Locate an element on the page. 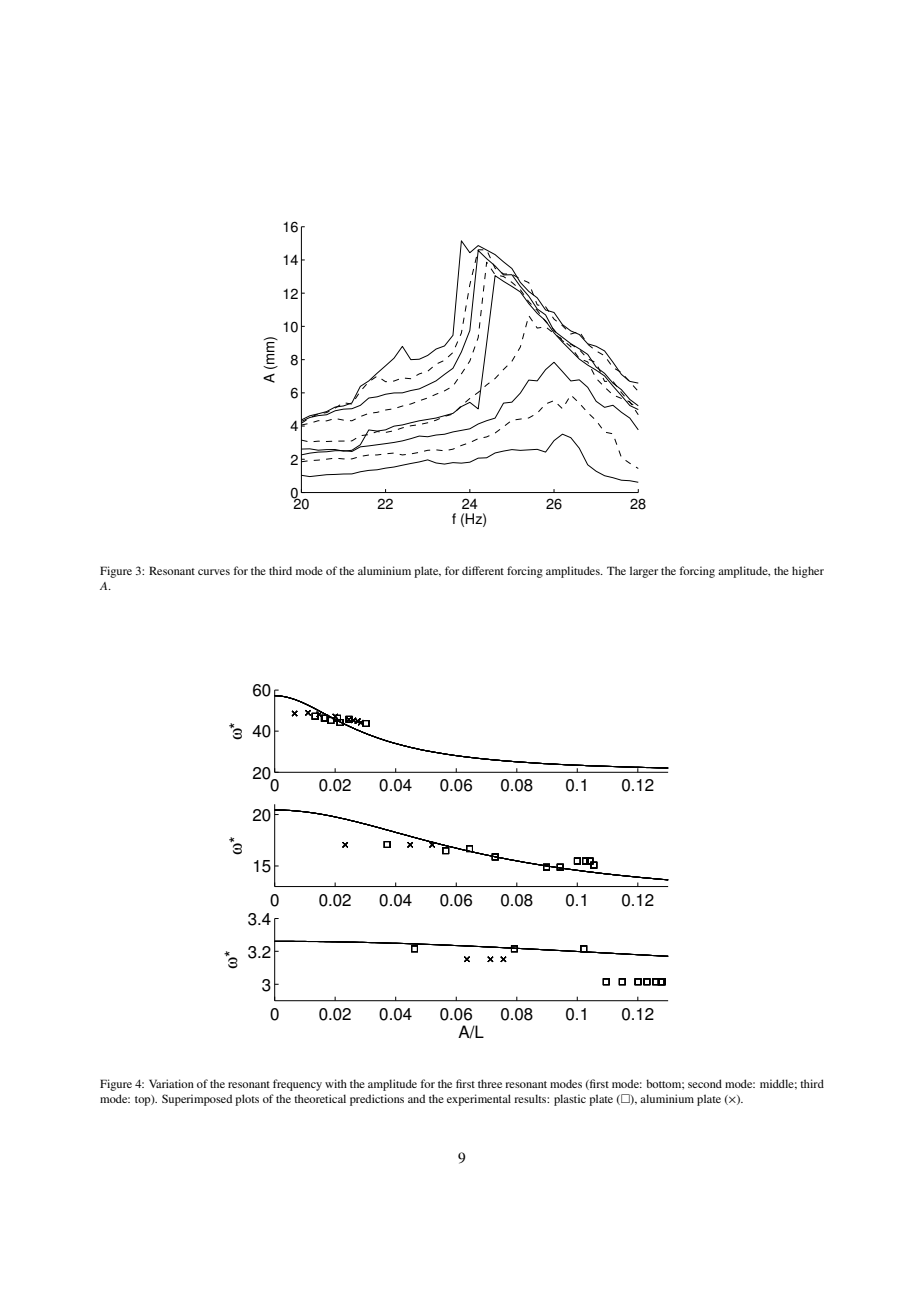  higher is located at coordinates (808, 572).
